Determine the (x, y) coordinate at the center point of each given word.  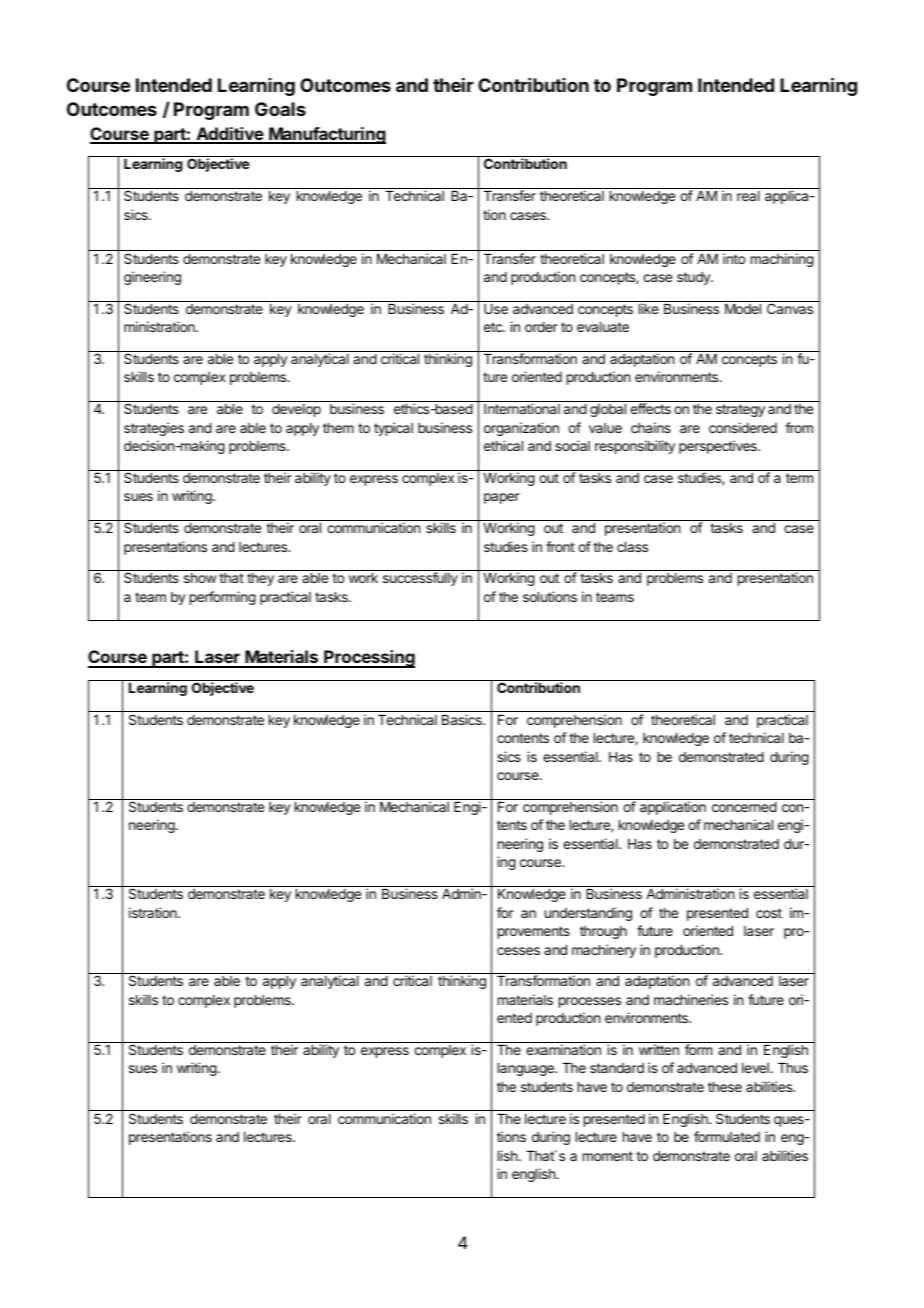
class (632, 547)
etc (494, 327)
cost (769, 913)
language (527, 1069)
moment (608, 1156)
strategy (740, 410)
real (748, 196)
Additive (229, 135)
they (260, 579)
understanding (588, 914)
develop (296, 410)
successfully (420, 579)
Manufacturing (326, 135)
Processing (368, 659)
